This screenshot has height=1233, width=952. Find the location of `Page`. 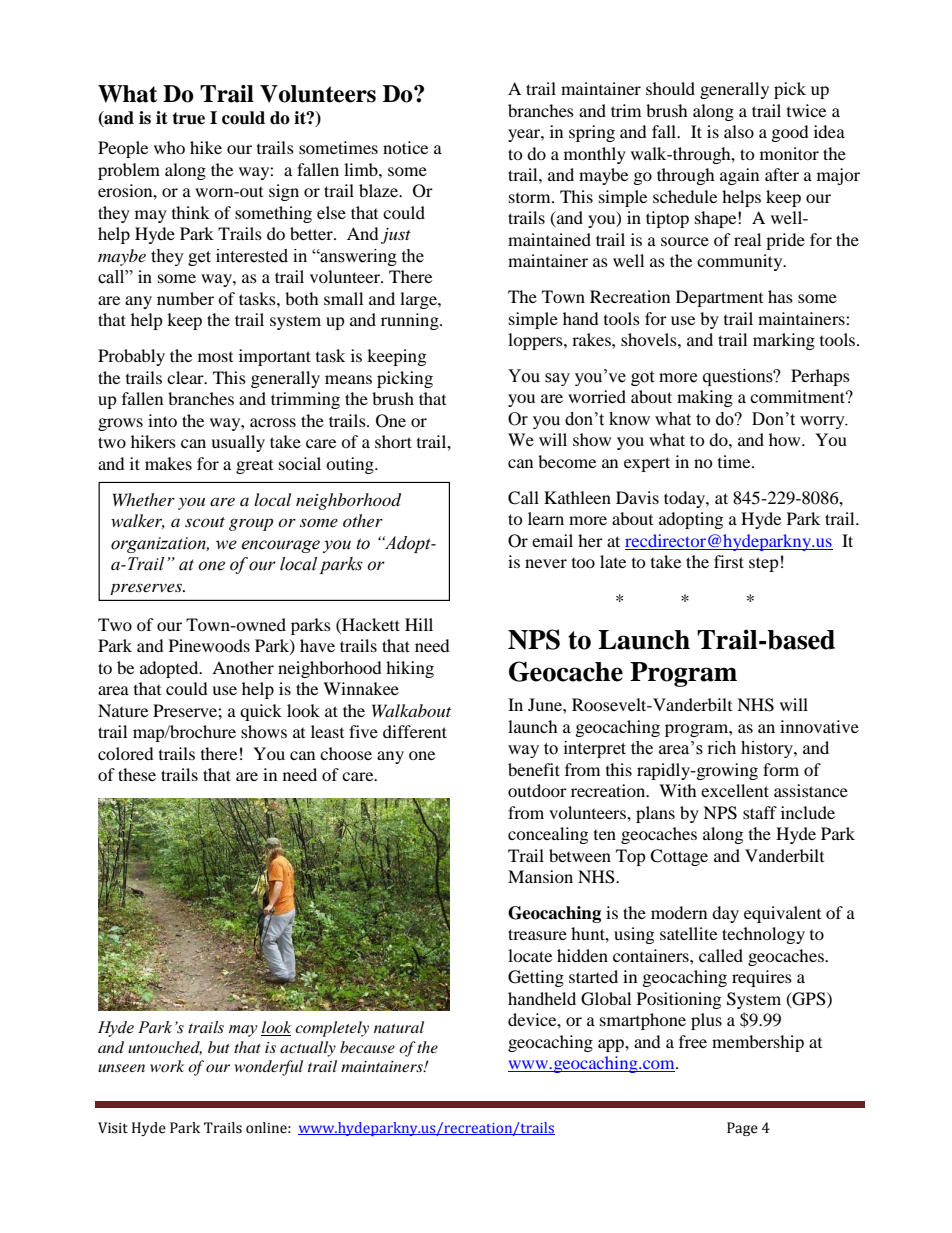

Page is located at coordinates (742, 1129).
